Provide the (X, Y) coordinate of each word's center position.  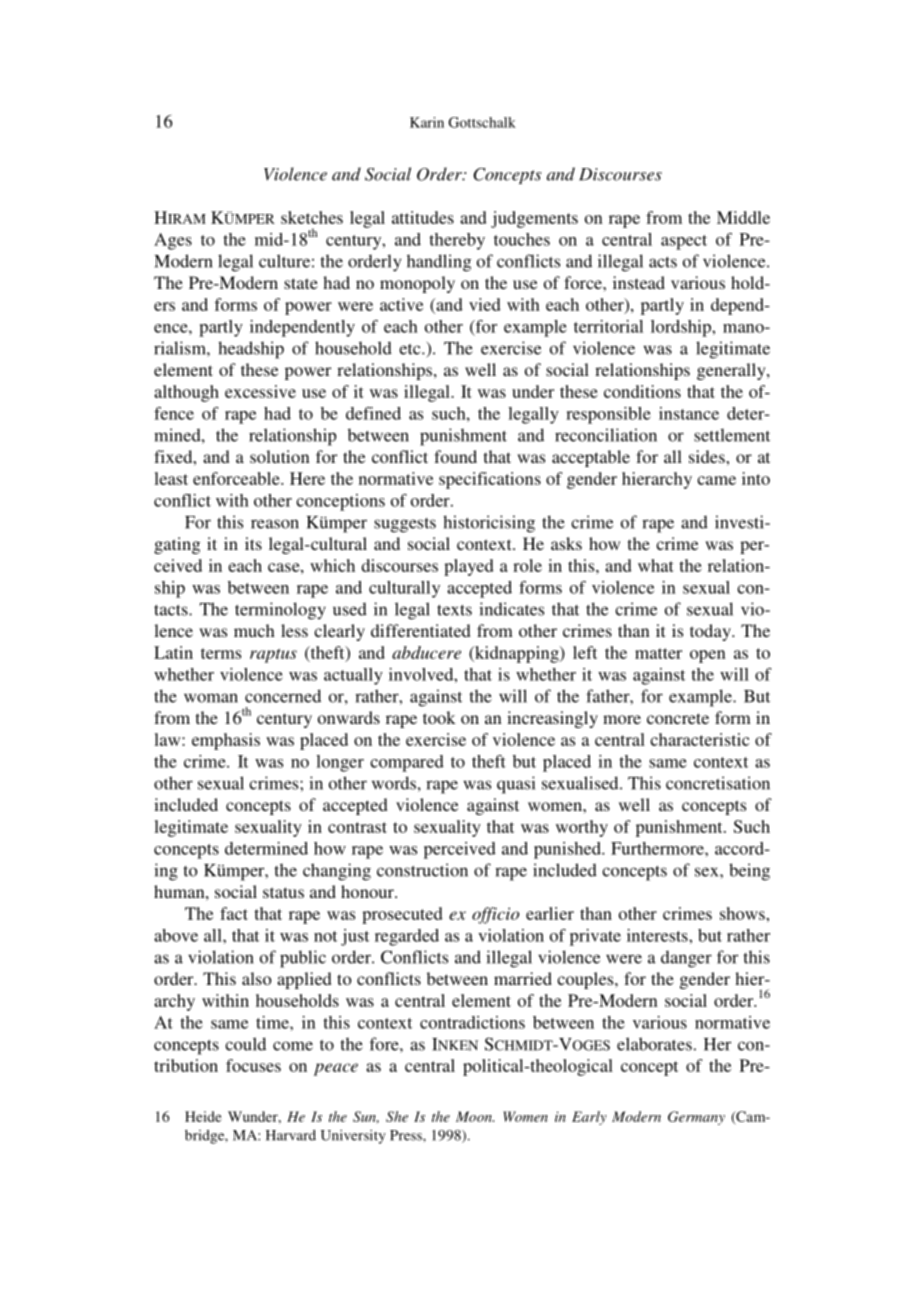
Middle (743, 217)
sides (708, 456)
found (455, 456)
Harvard (291, 1135)
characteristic (699, 739)
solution (280, 456)
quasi (516, 785)
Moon (475, 1116)
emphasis (226, 741)
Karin (427, 122)
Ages (173, 241)
